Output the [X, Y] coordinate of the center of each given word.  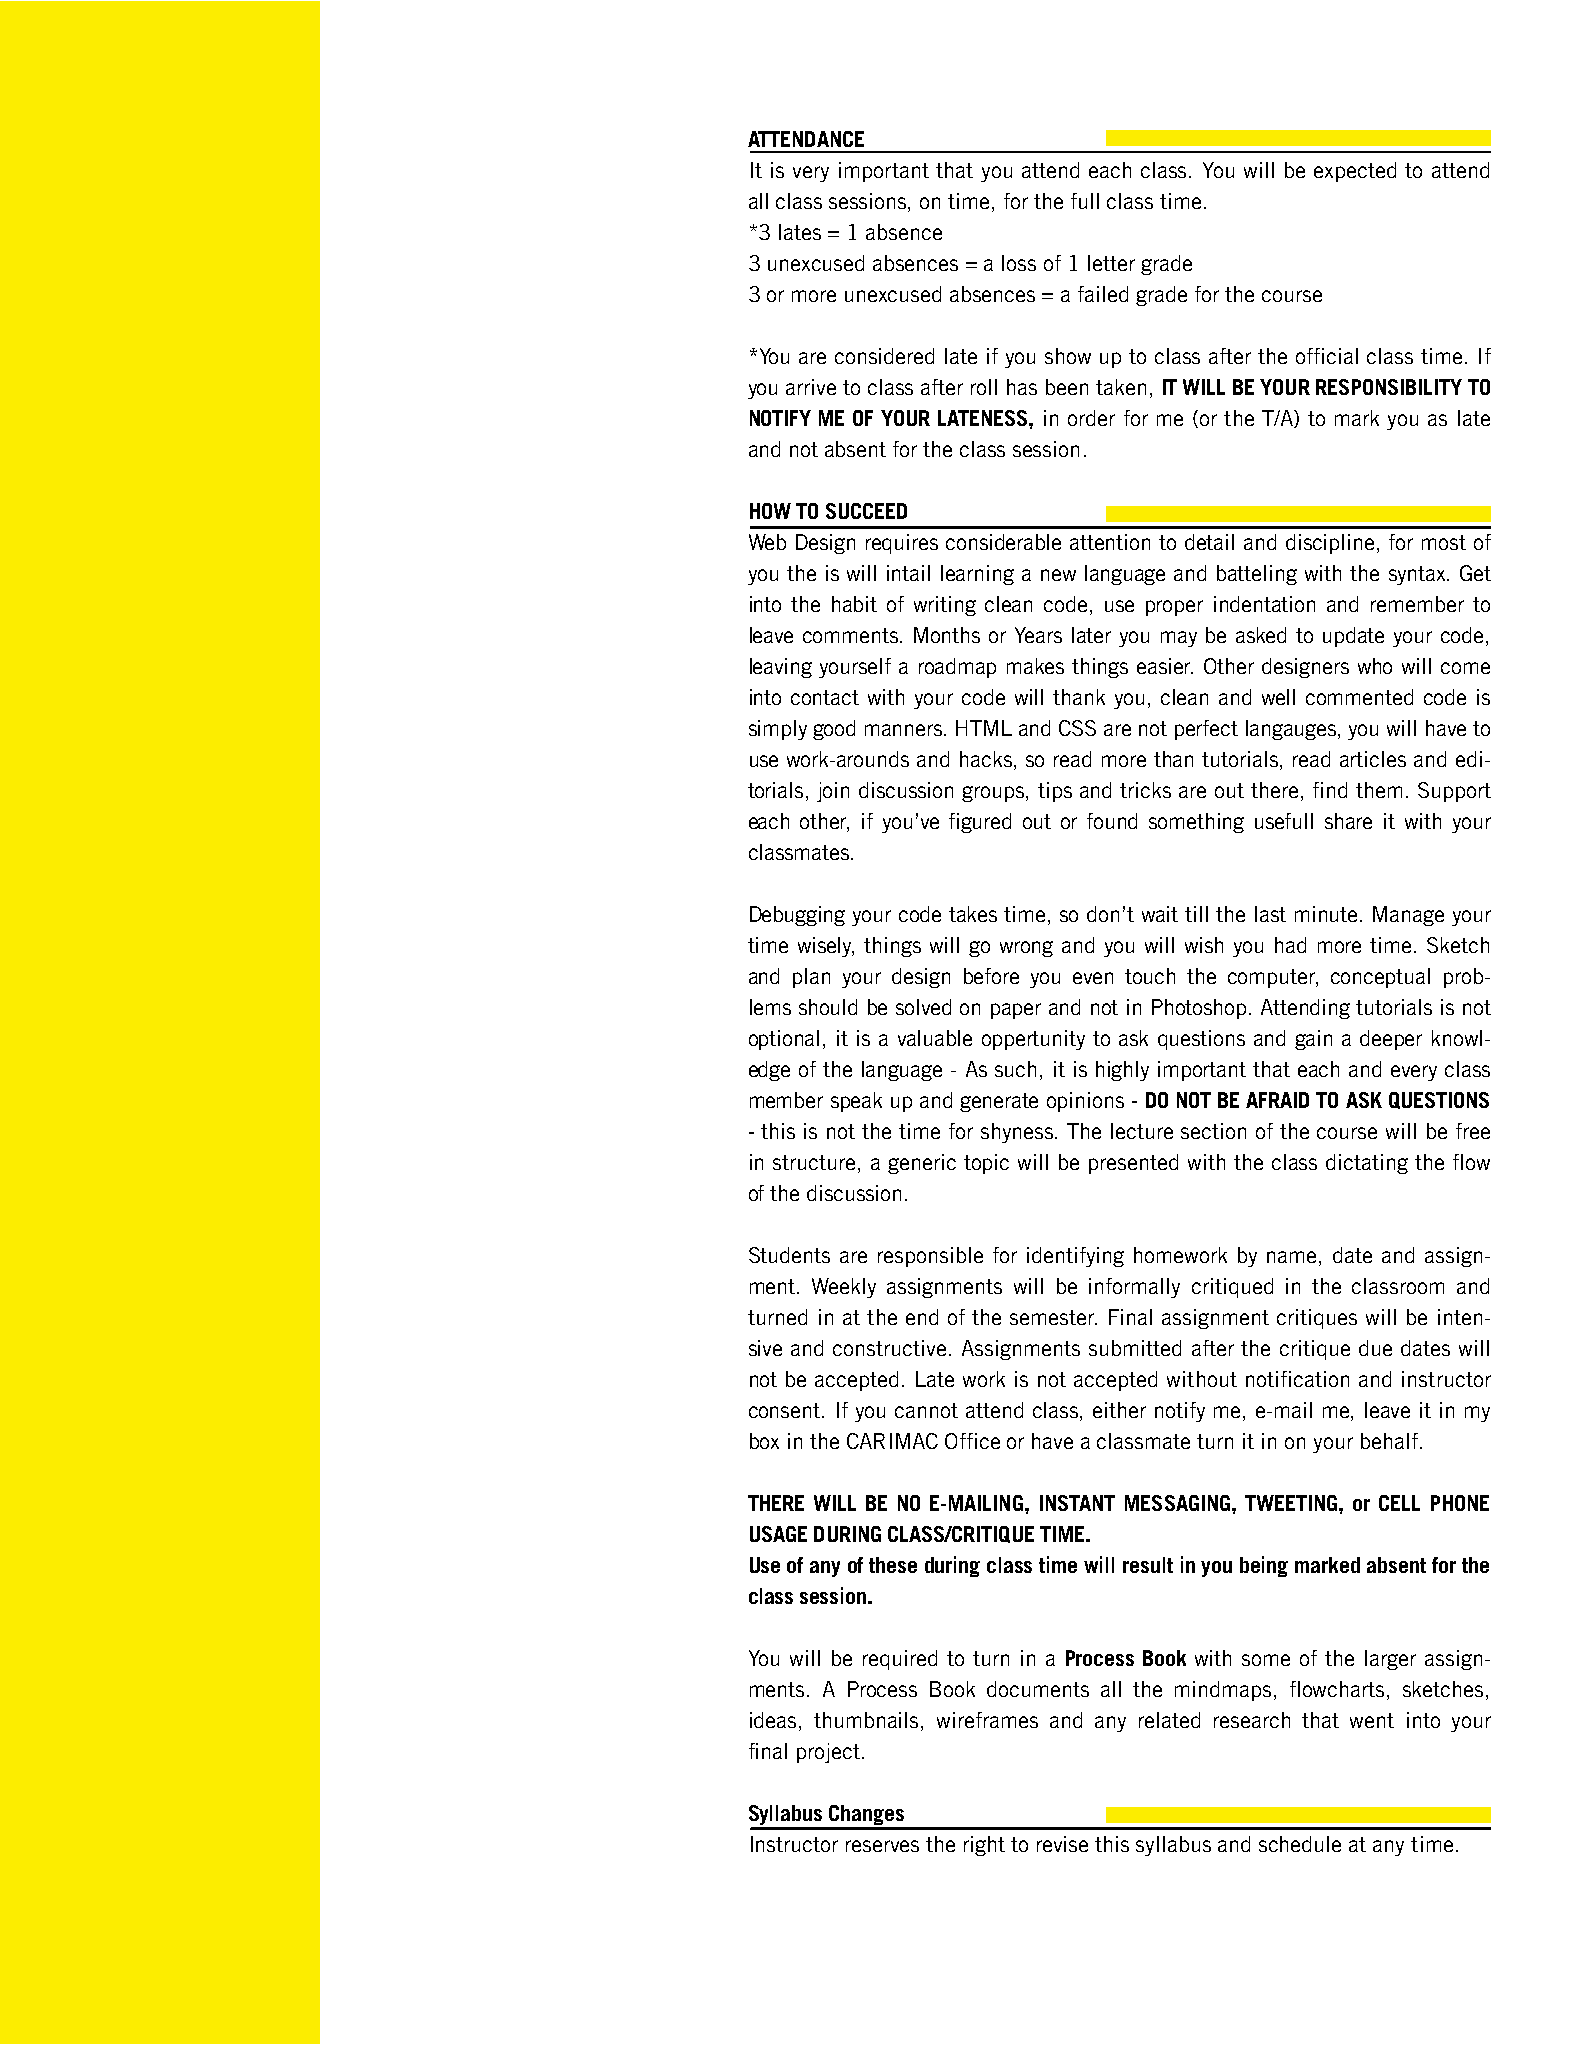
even [1093, 978]
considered [884, 356]
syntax [1418, 575]
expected [1355, 172]
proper [1174, 608]
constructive [891, 1348]
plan [811, 978]
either [1119, 1410]
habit [854, 604]
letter [1111, 263]
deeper [1391, 1040]
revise [1062, 1844]
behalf [1389, 1441]
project [828, 1753]
